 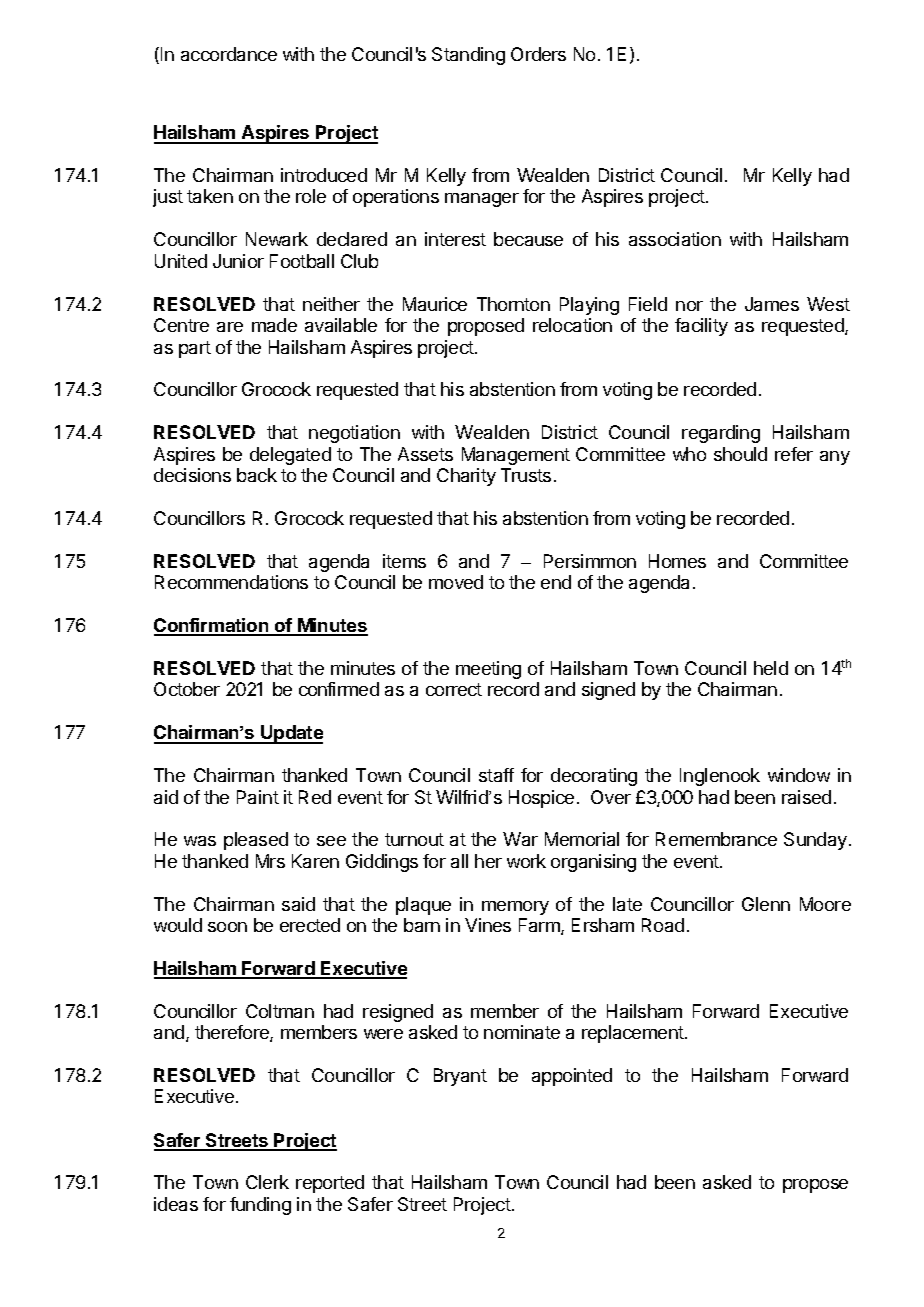 I want to click on Clerk, so click(x=267, y=1182).
